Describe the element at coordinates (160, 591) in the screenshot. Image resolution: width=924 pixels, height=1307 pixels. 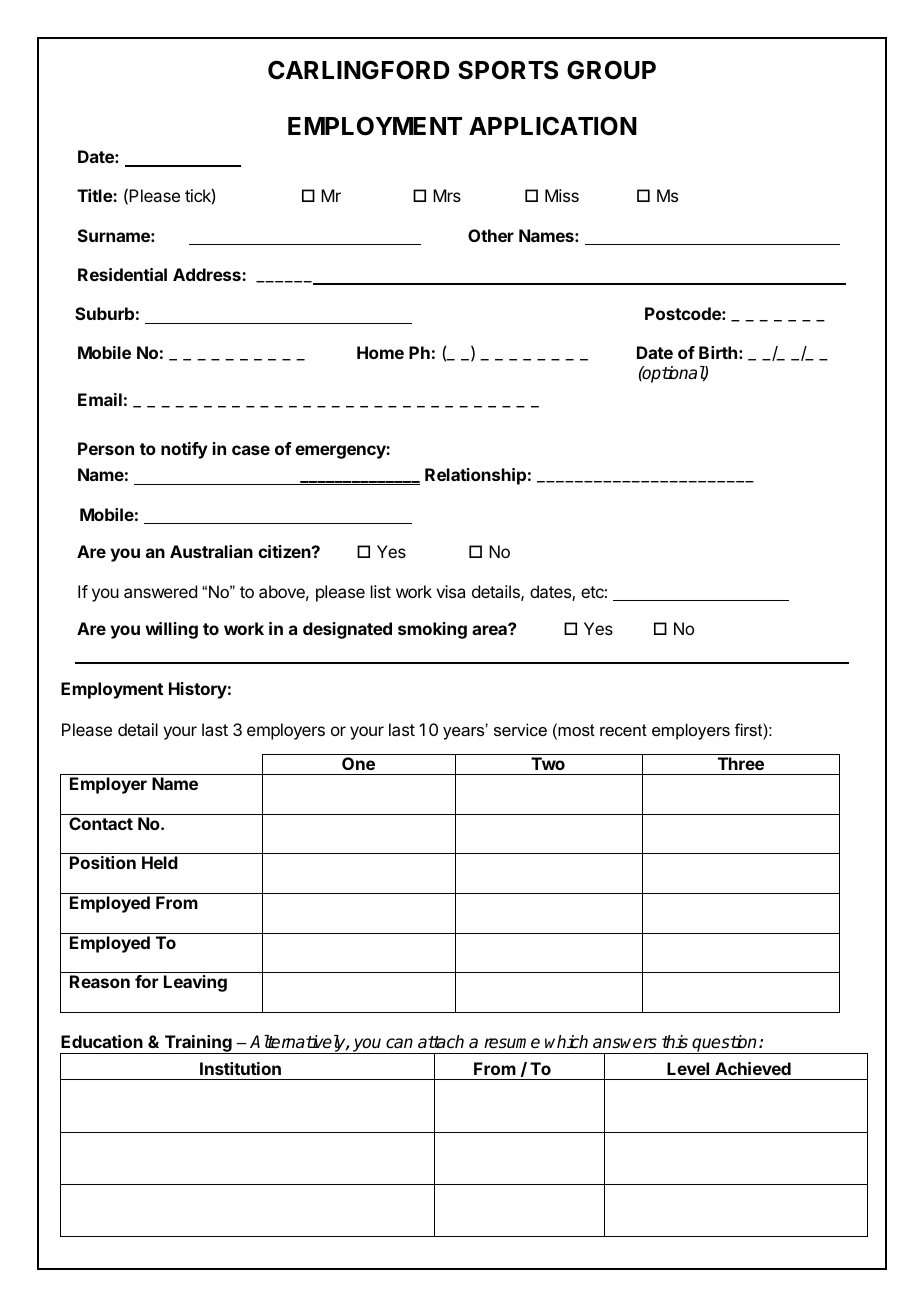
I see `answered` at that location.
